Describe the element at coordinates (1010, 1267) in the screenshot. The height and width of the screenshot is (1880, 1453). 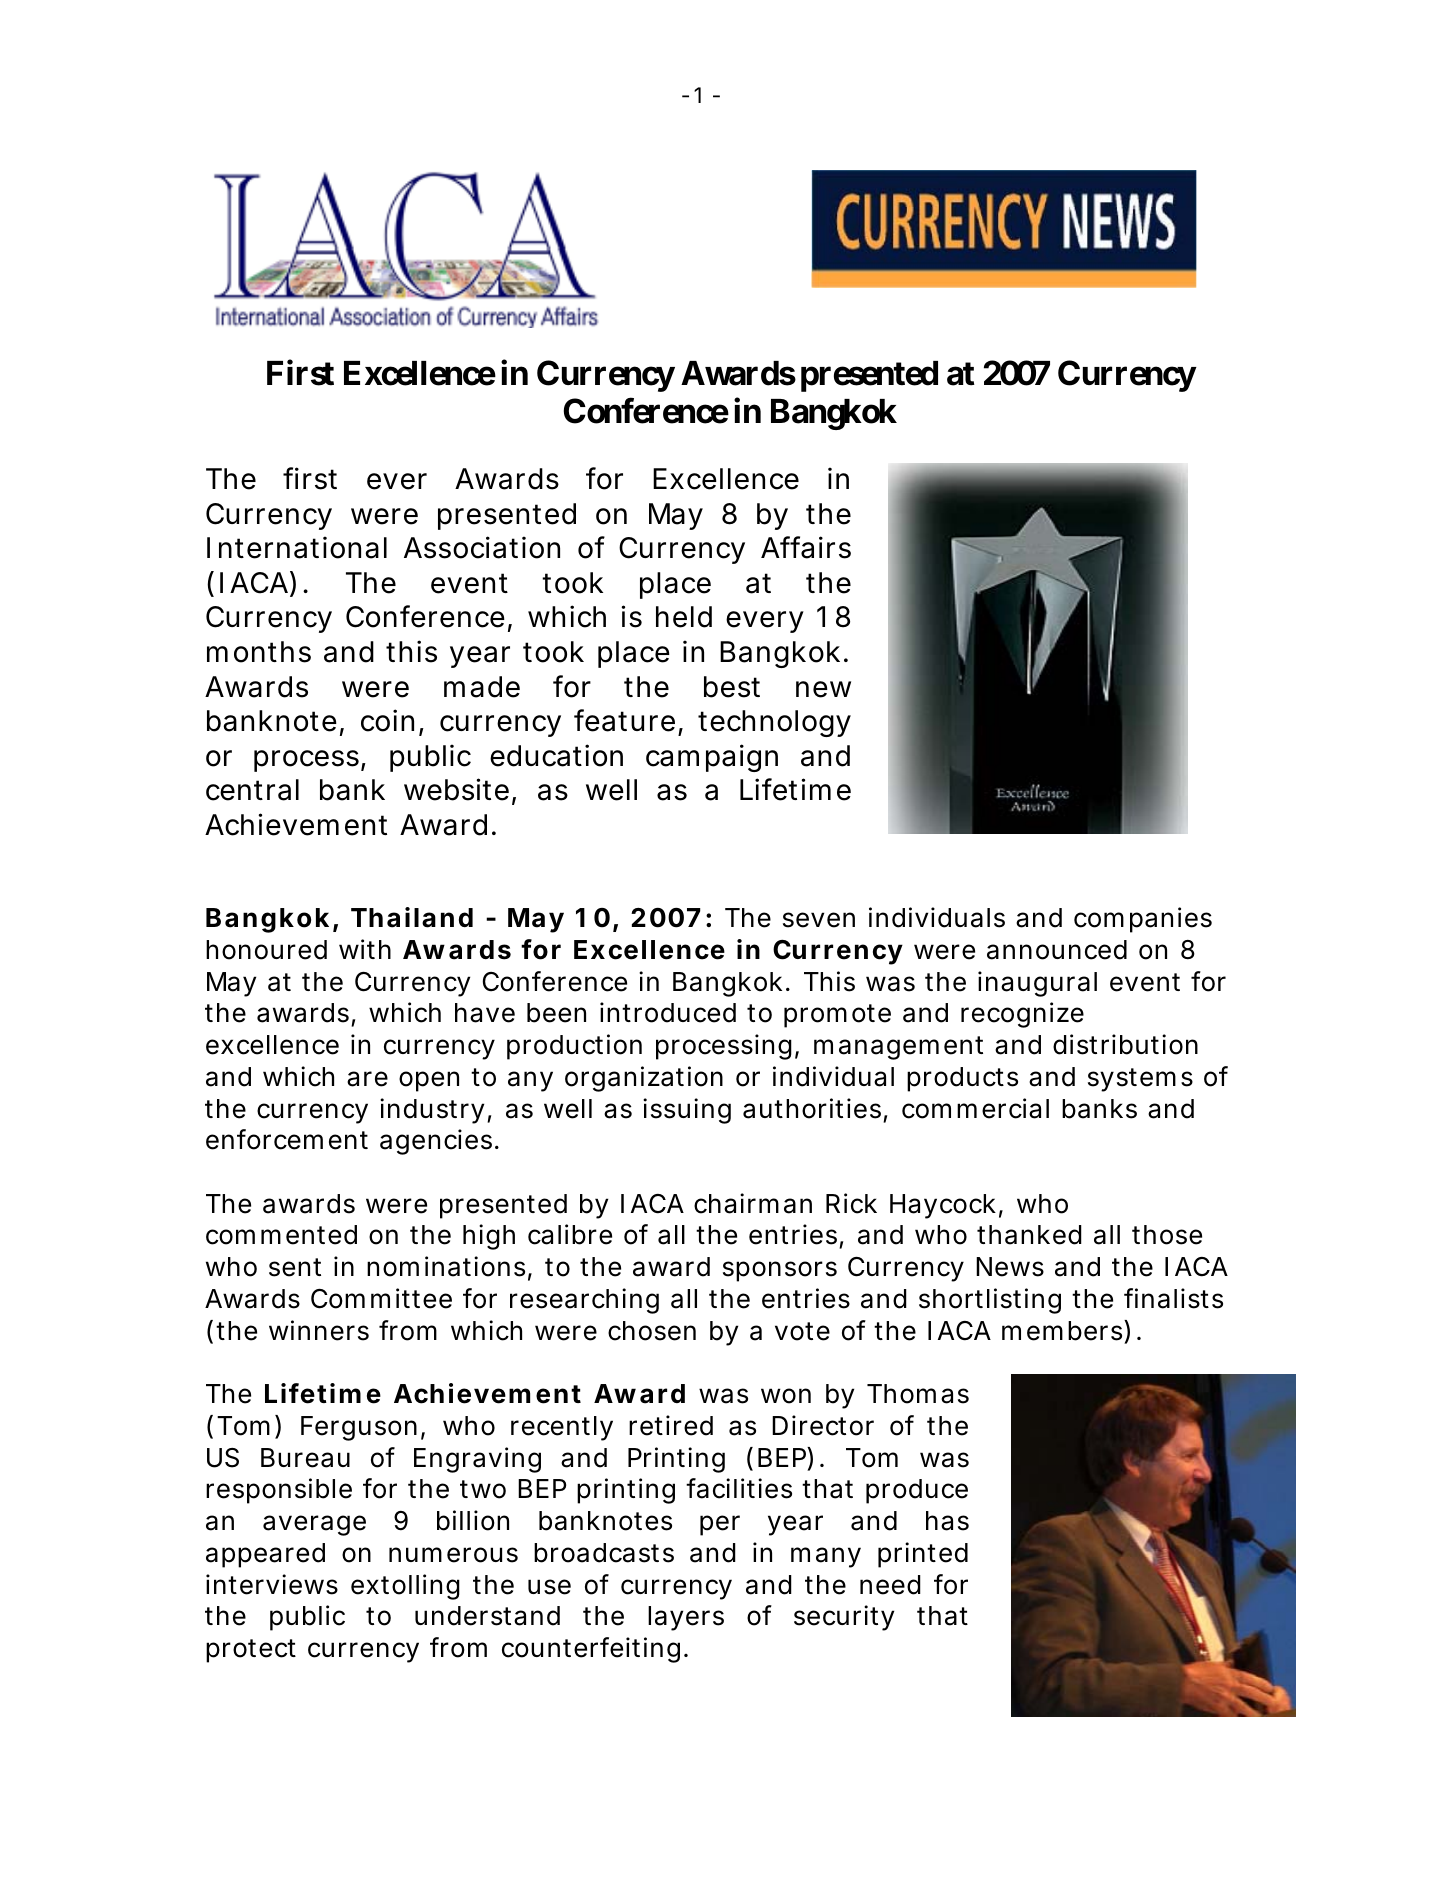
I see `News` at that location.
